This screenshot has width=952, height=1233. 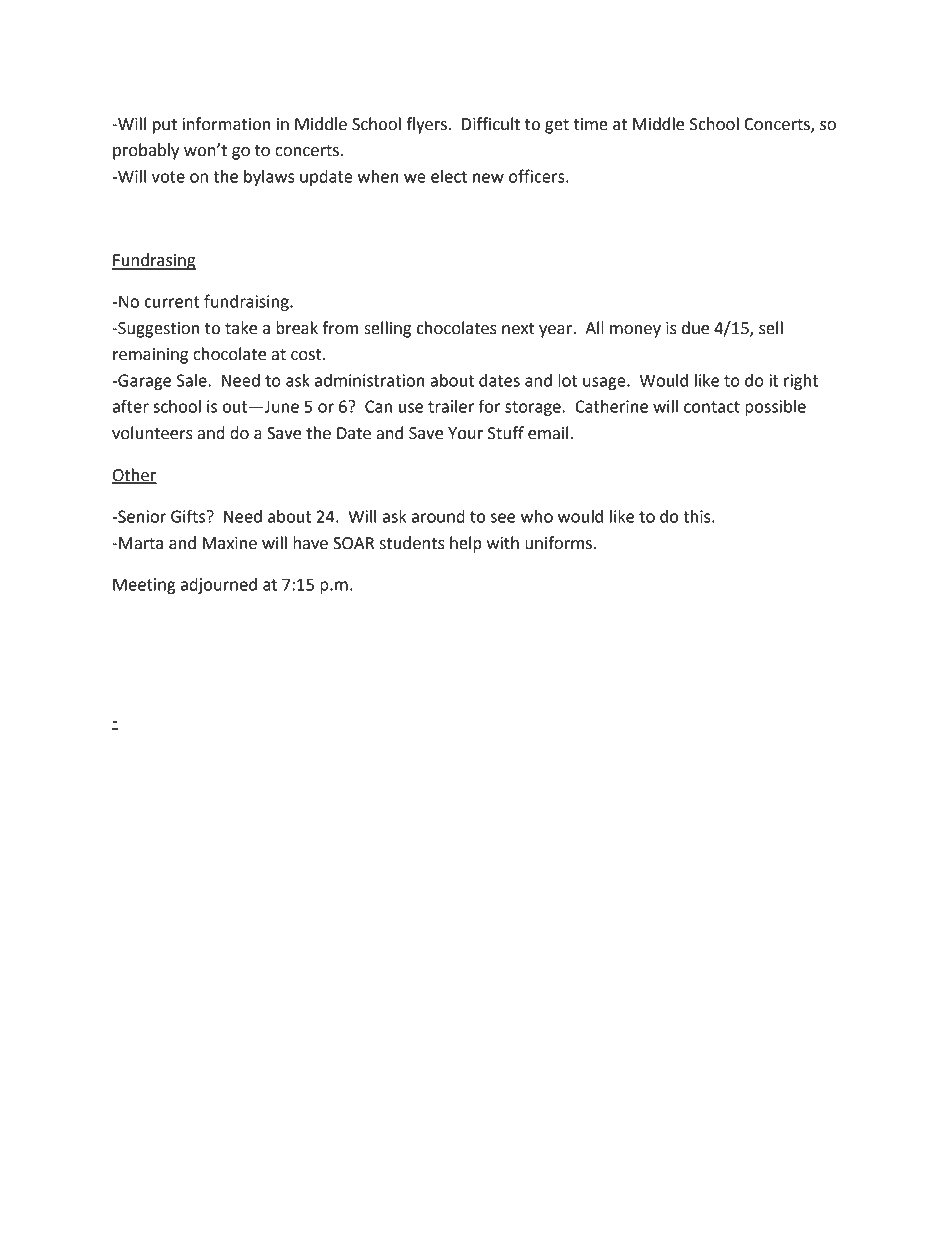 I want to click on Meeting, so click(x=144, y=586).
